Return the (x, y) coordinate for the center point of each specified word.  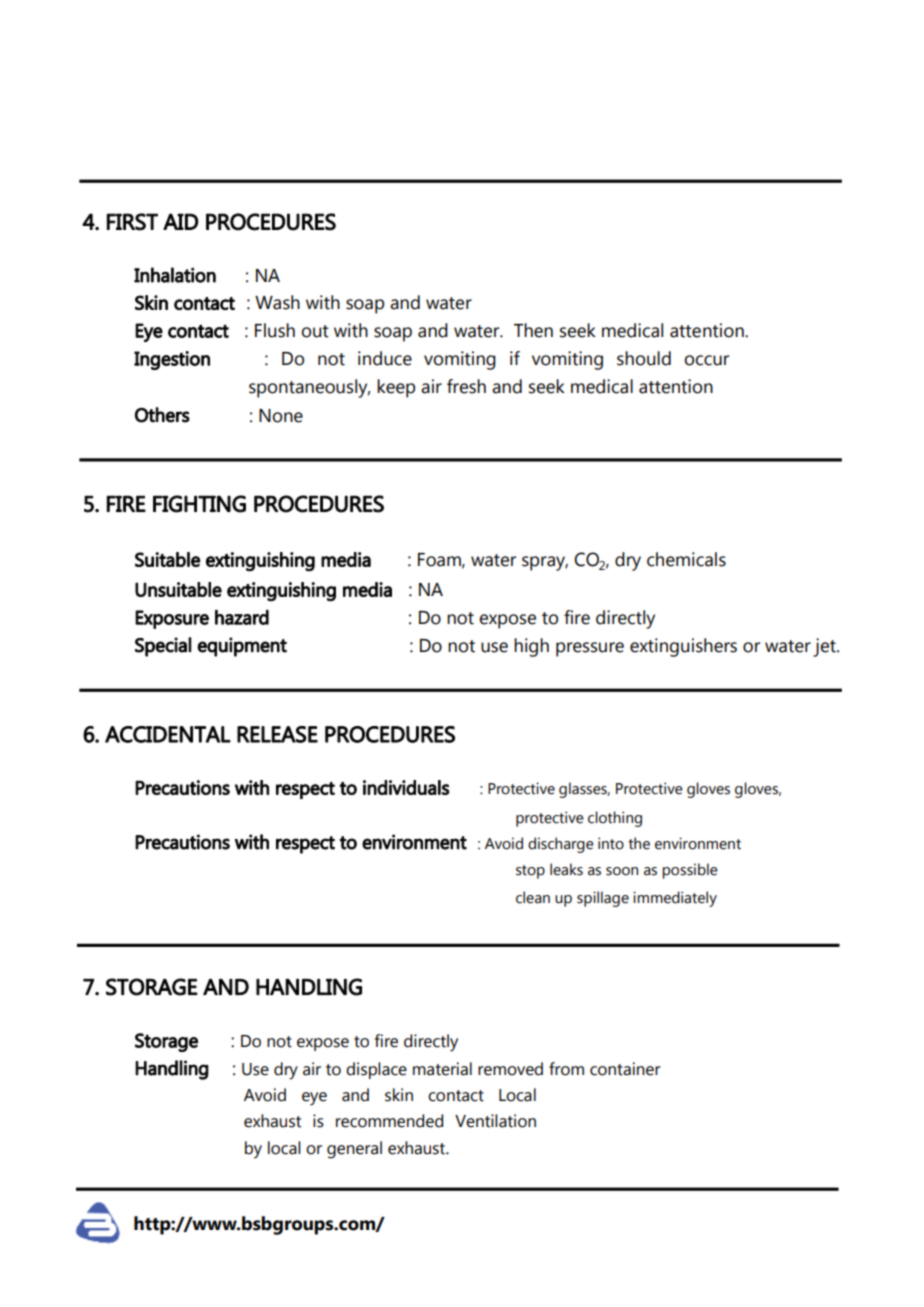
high (531, 647)
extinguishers (683, 647)
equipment (242, 647)
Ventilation (495, 1121)
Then (533, 330)
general (354, 1150)
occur (706, 360)
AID (181, 221)
